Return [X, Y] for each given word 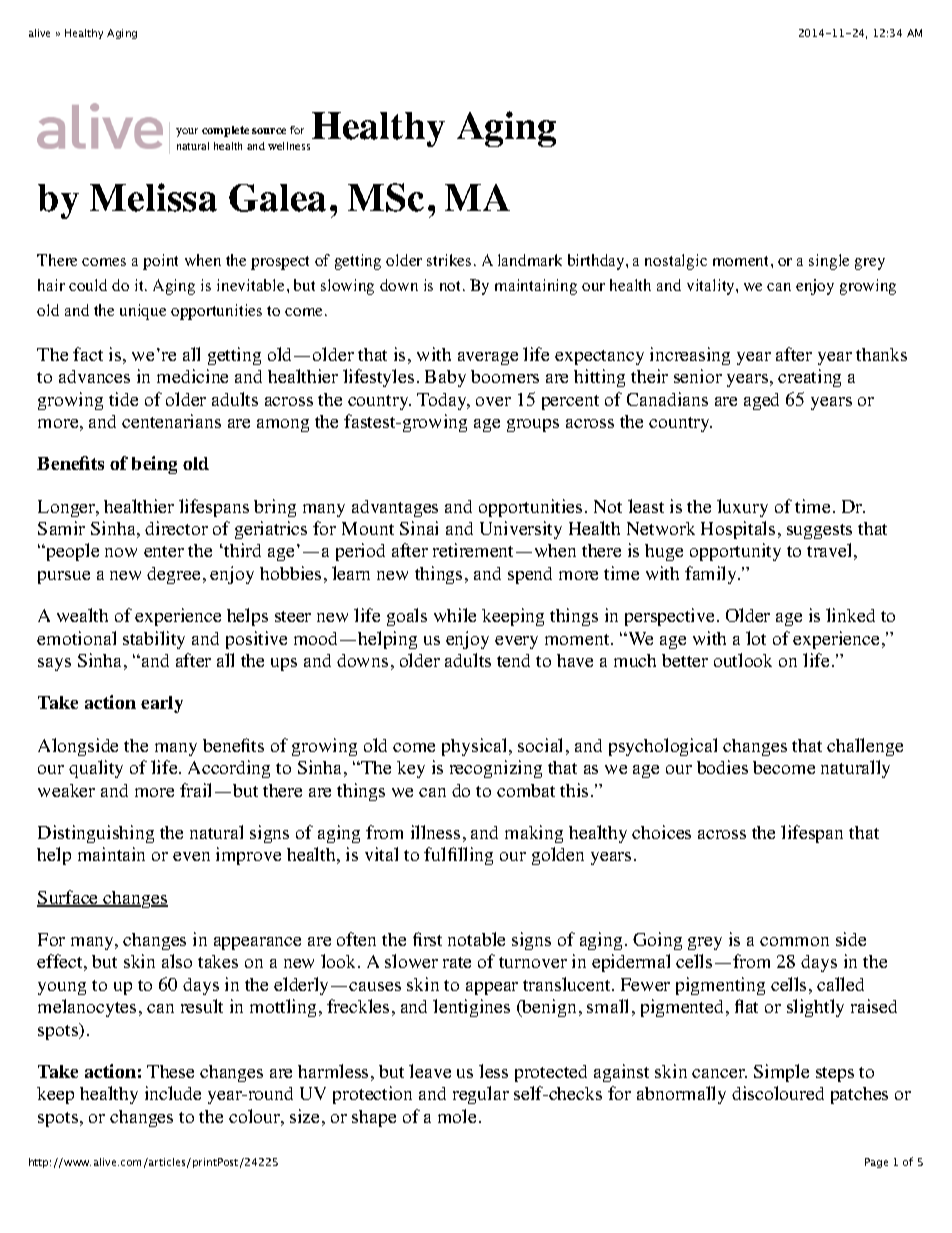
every [516, 642]
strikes [449, 260]
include [173, 1093]
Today [443, 401]
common [794, 941]
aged [761, 401]
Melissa [153, 197]
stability [154, 640]
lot [756, 638]
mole [457, 1116]
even [191, 856]
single [829, 262]
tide [123, 399]
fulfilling [458, 856]
